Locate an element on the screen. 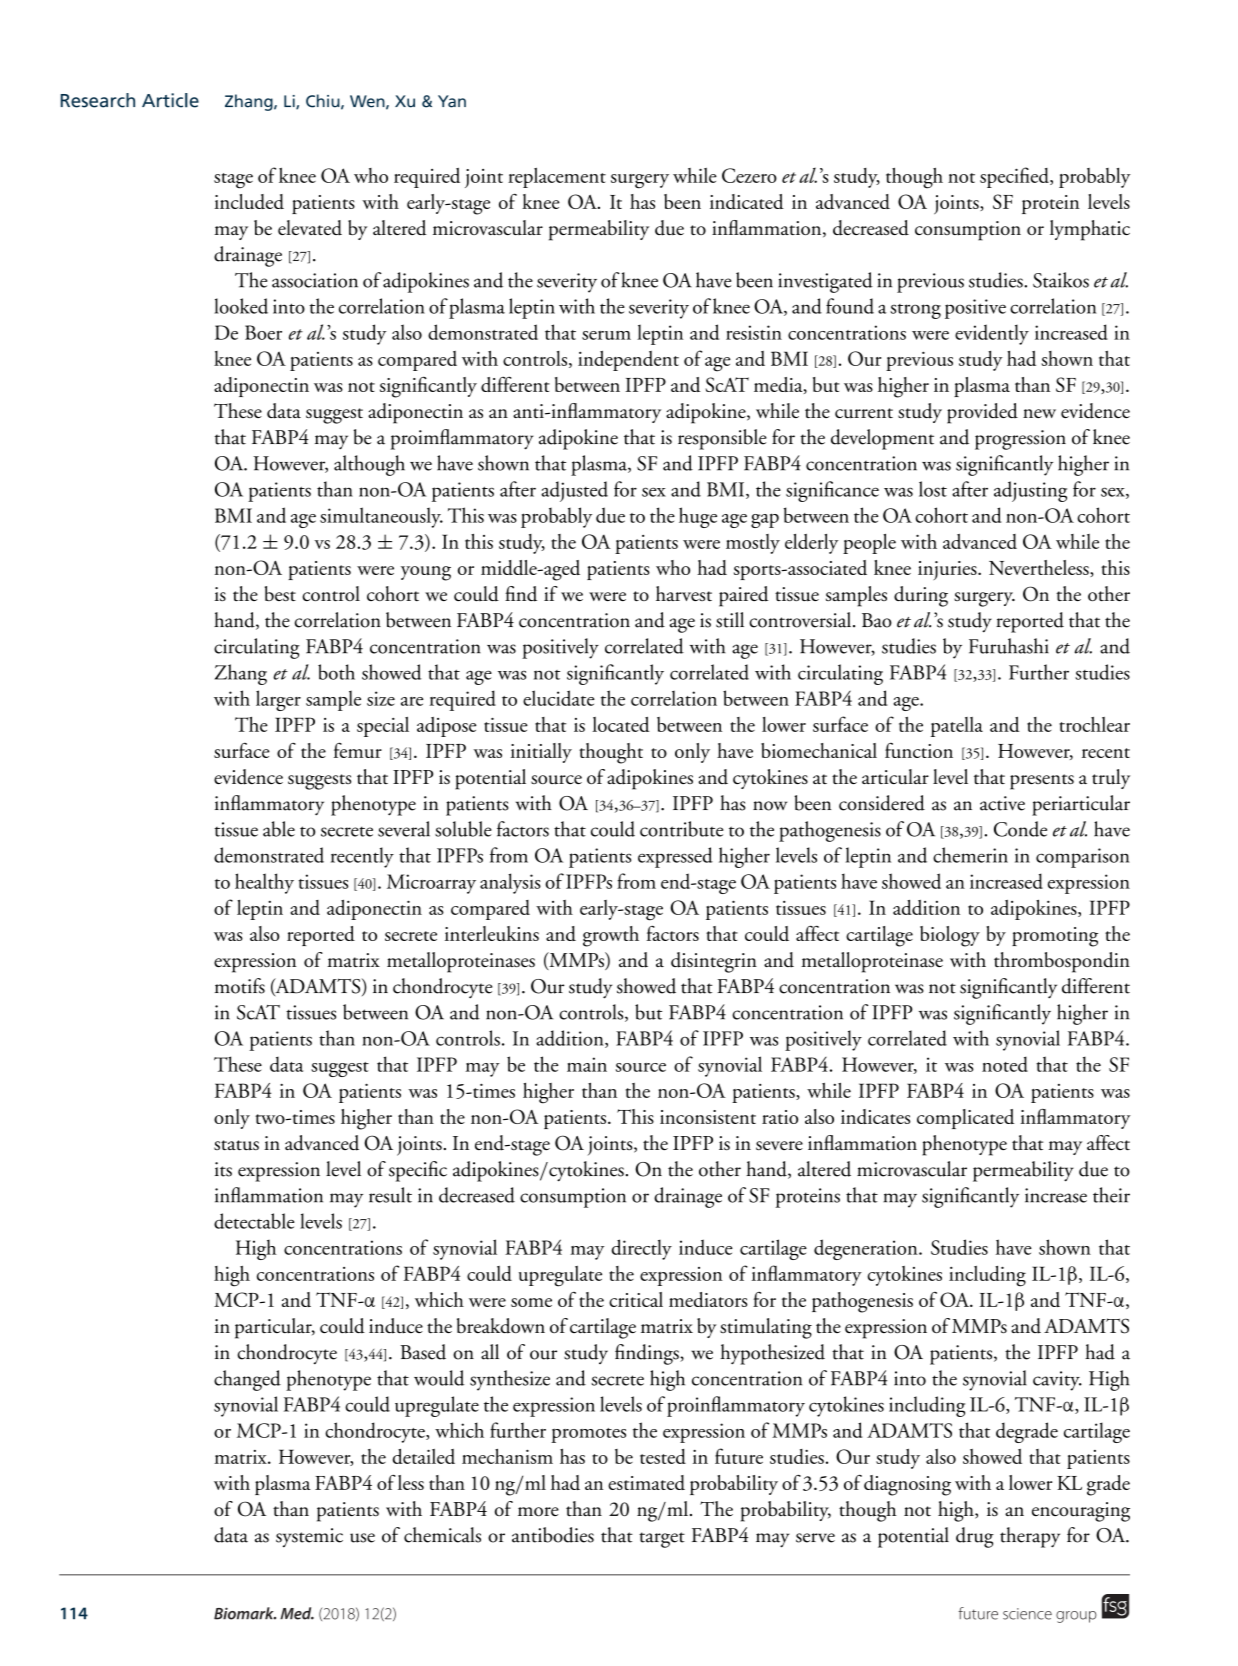 The width and height of the screenshot is (1238, 1666). active is located at coordinates (1002, 803).
